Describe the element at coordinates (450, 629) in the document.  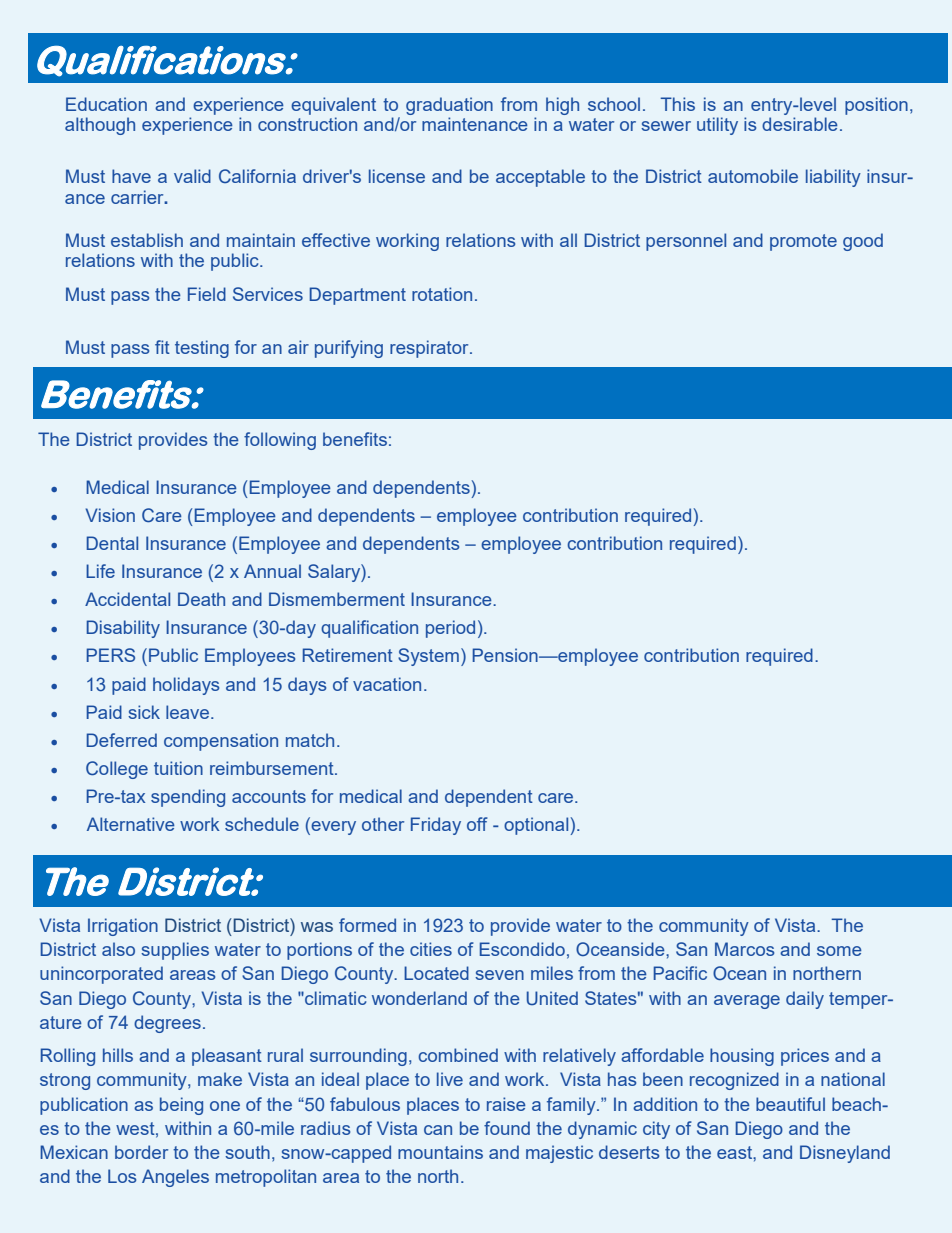
I see `period` at that location.
